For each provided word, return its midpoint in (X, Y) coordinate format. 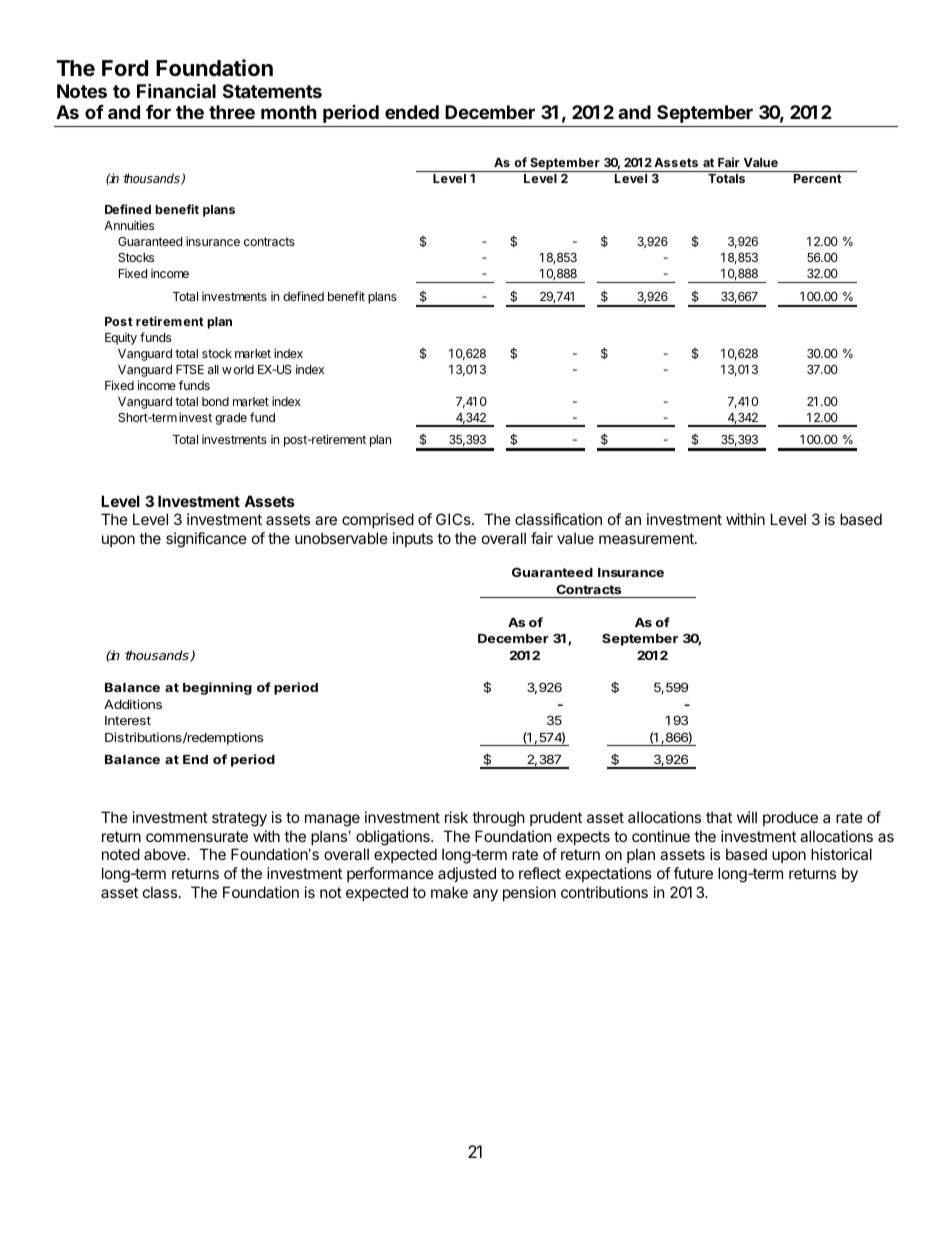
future (693, 873)
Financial (176, 90)
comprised (378, 520)
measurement (647, 538)
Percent (818, 178)
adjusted (467, 874)
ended (412, 112)
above (166, 854)
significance (206, 540)
